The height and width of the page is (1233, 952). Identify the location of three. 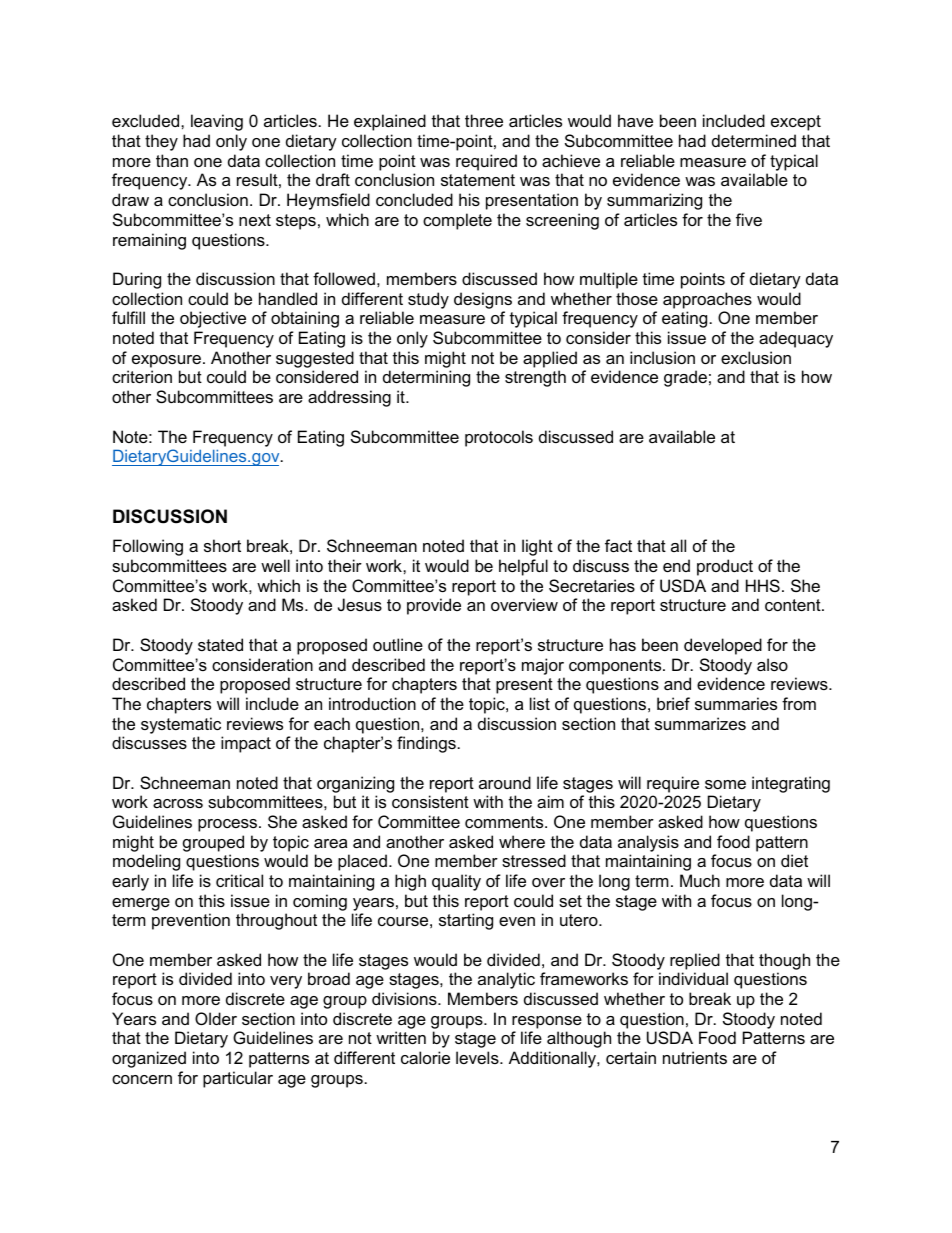
(484, 120).
